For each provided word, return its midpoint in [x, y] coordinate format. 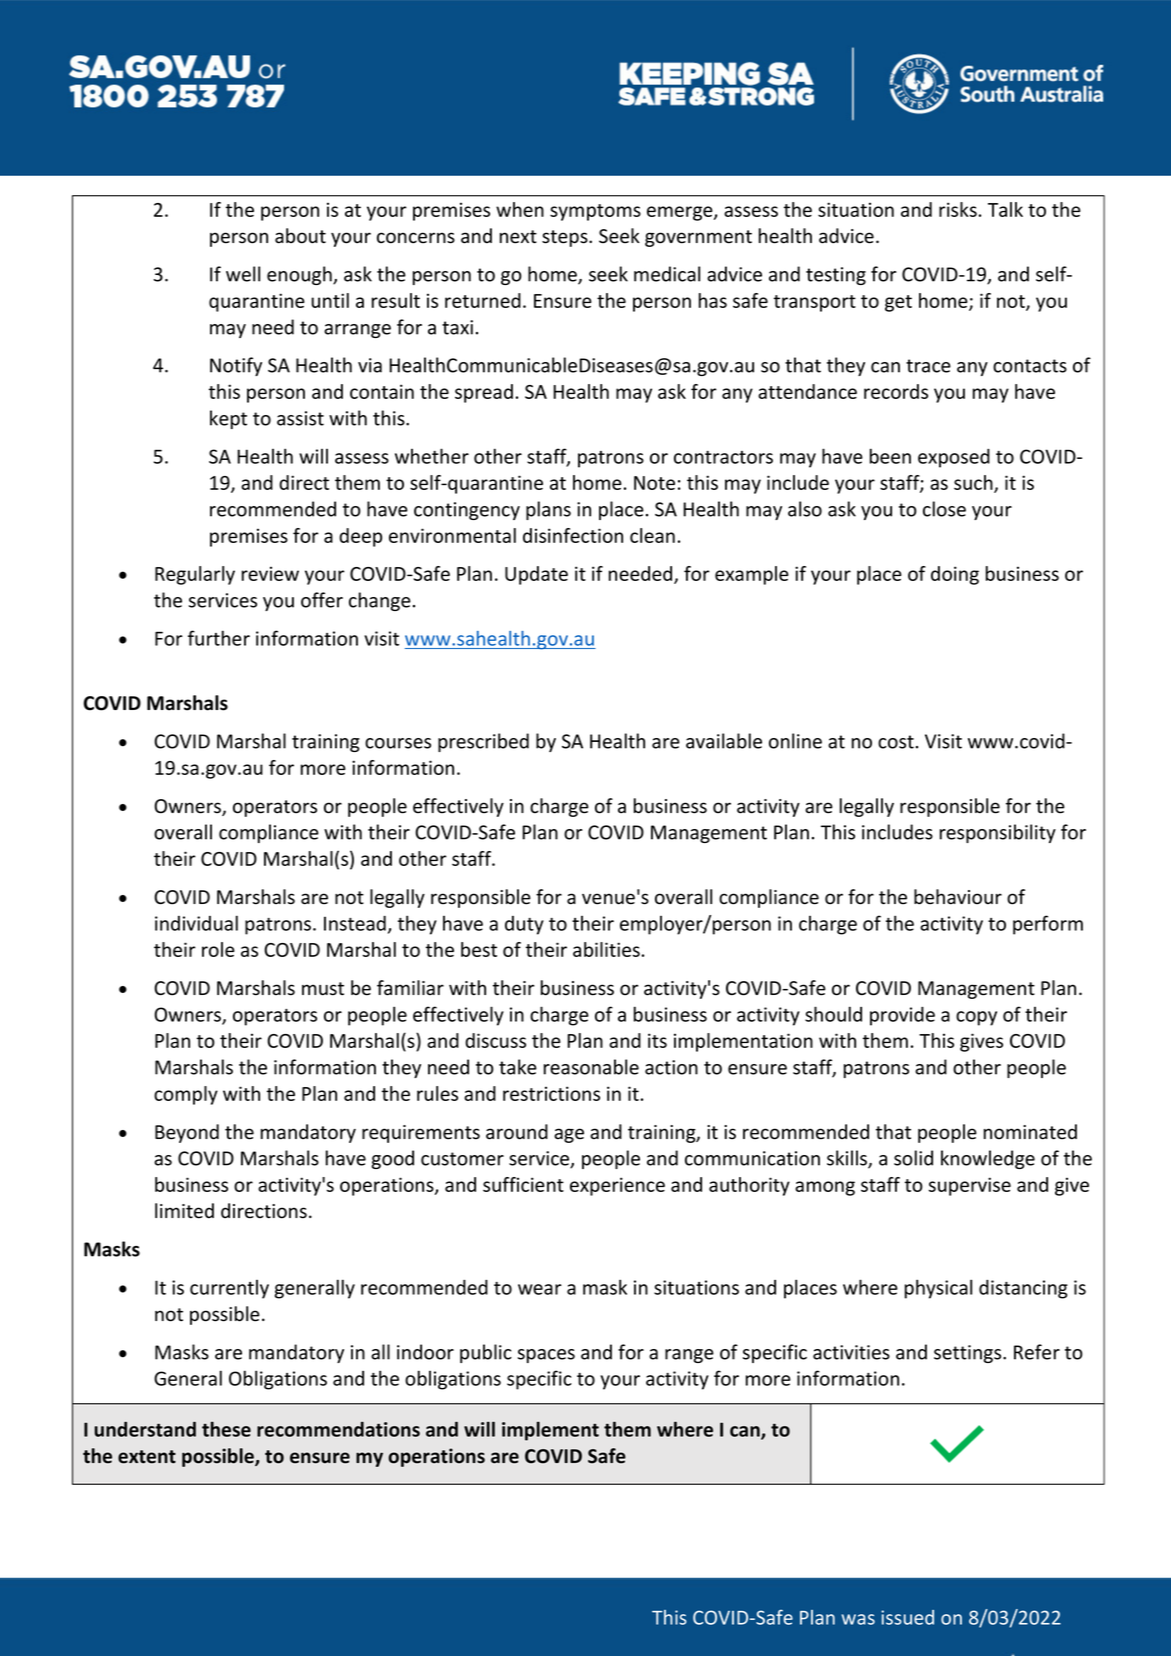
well [243, 274]
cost [896, 742]
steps [566, 238]
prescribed [483, 742]
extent [147, 1457]
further [219, 638]
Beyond [187, 1133]
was [858, 1619]
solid [913, 1158]
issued [907, 1617]
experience [617, 1186]
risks [958, 209]
